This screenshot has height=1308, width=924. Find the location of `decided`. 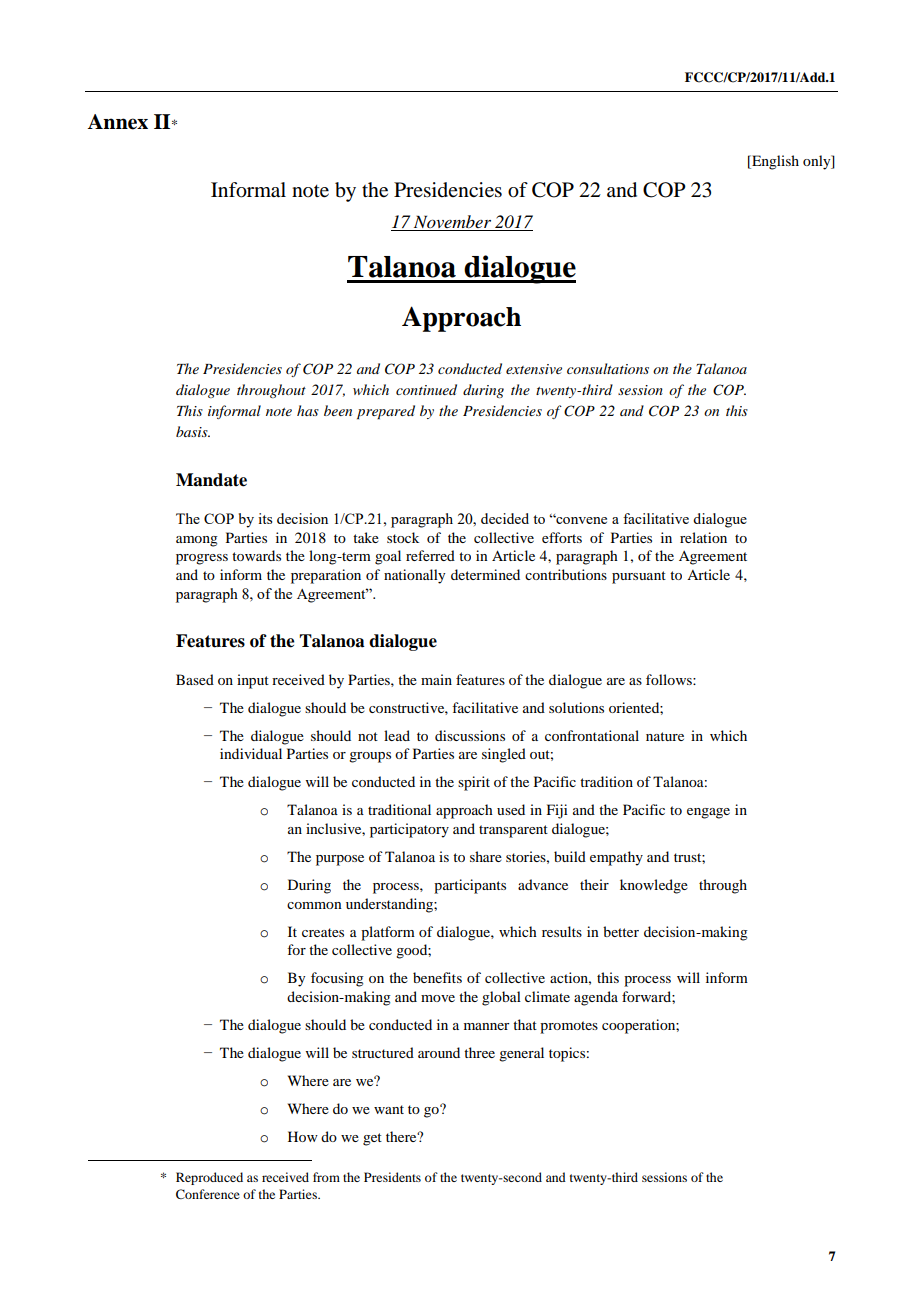

decided is located at coordinates (505, 518).
